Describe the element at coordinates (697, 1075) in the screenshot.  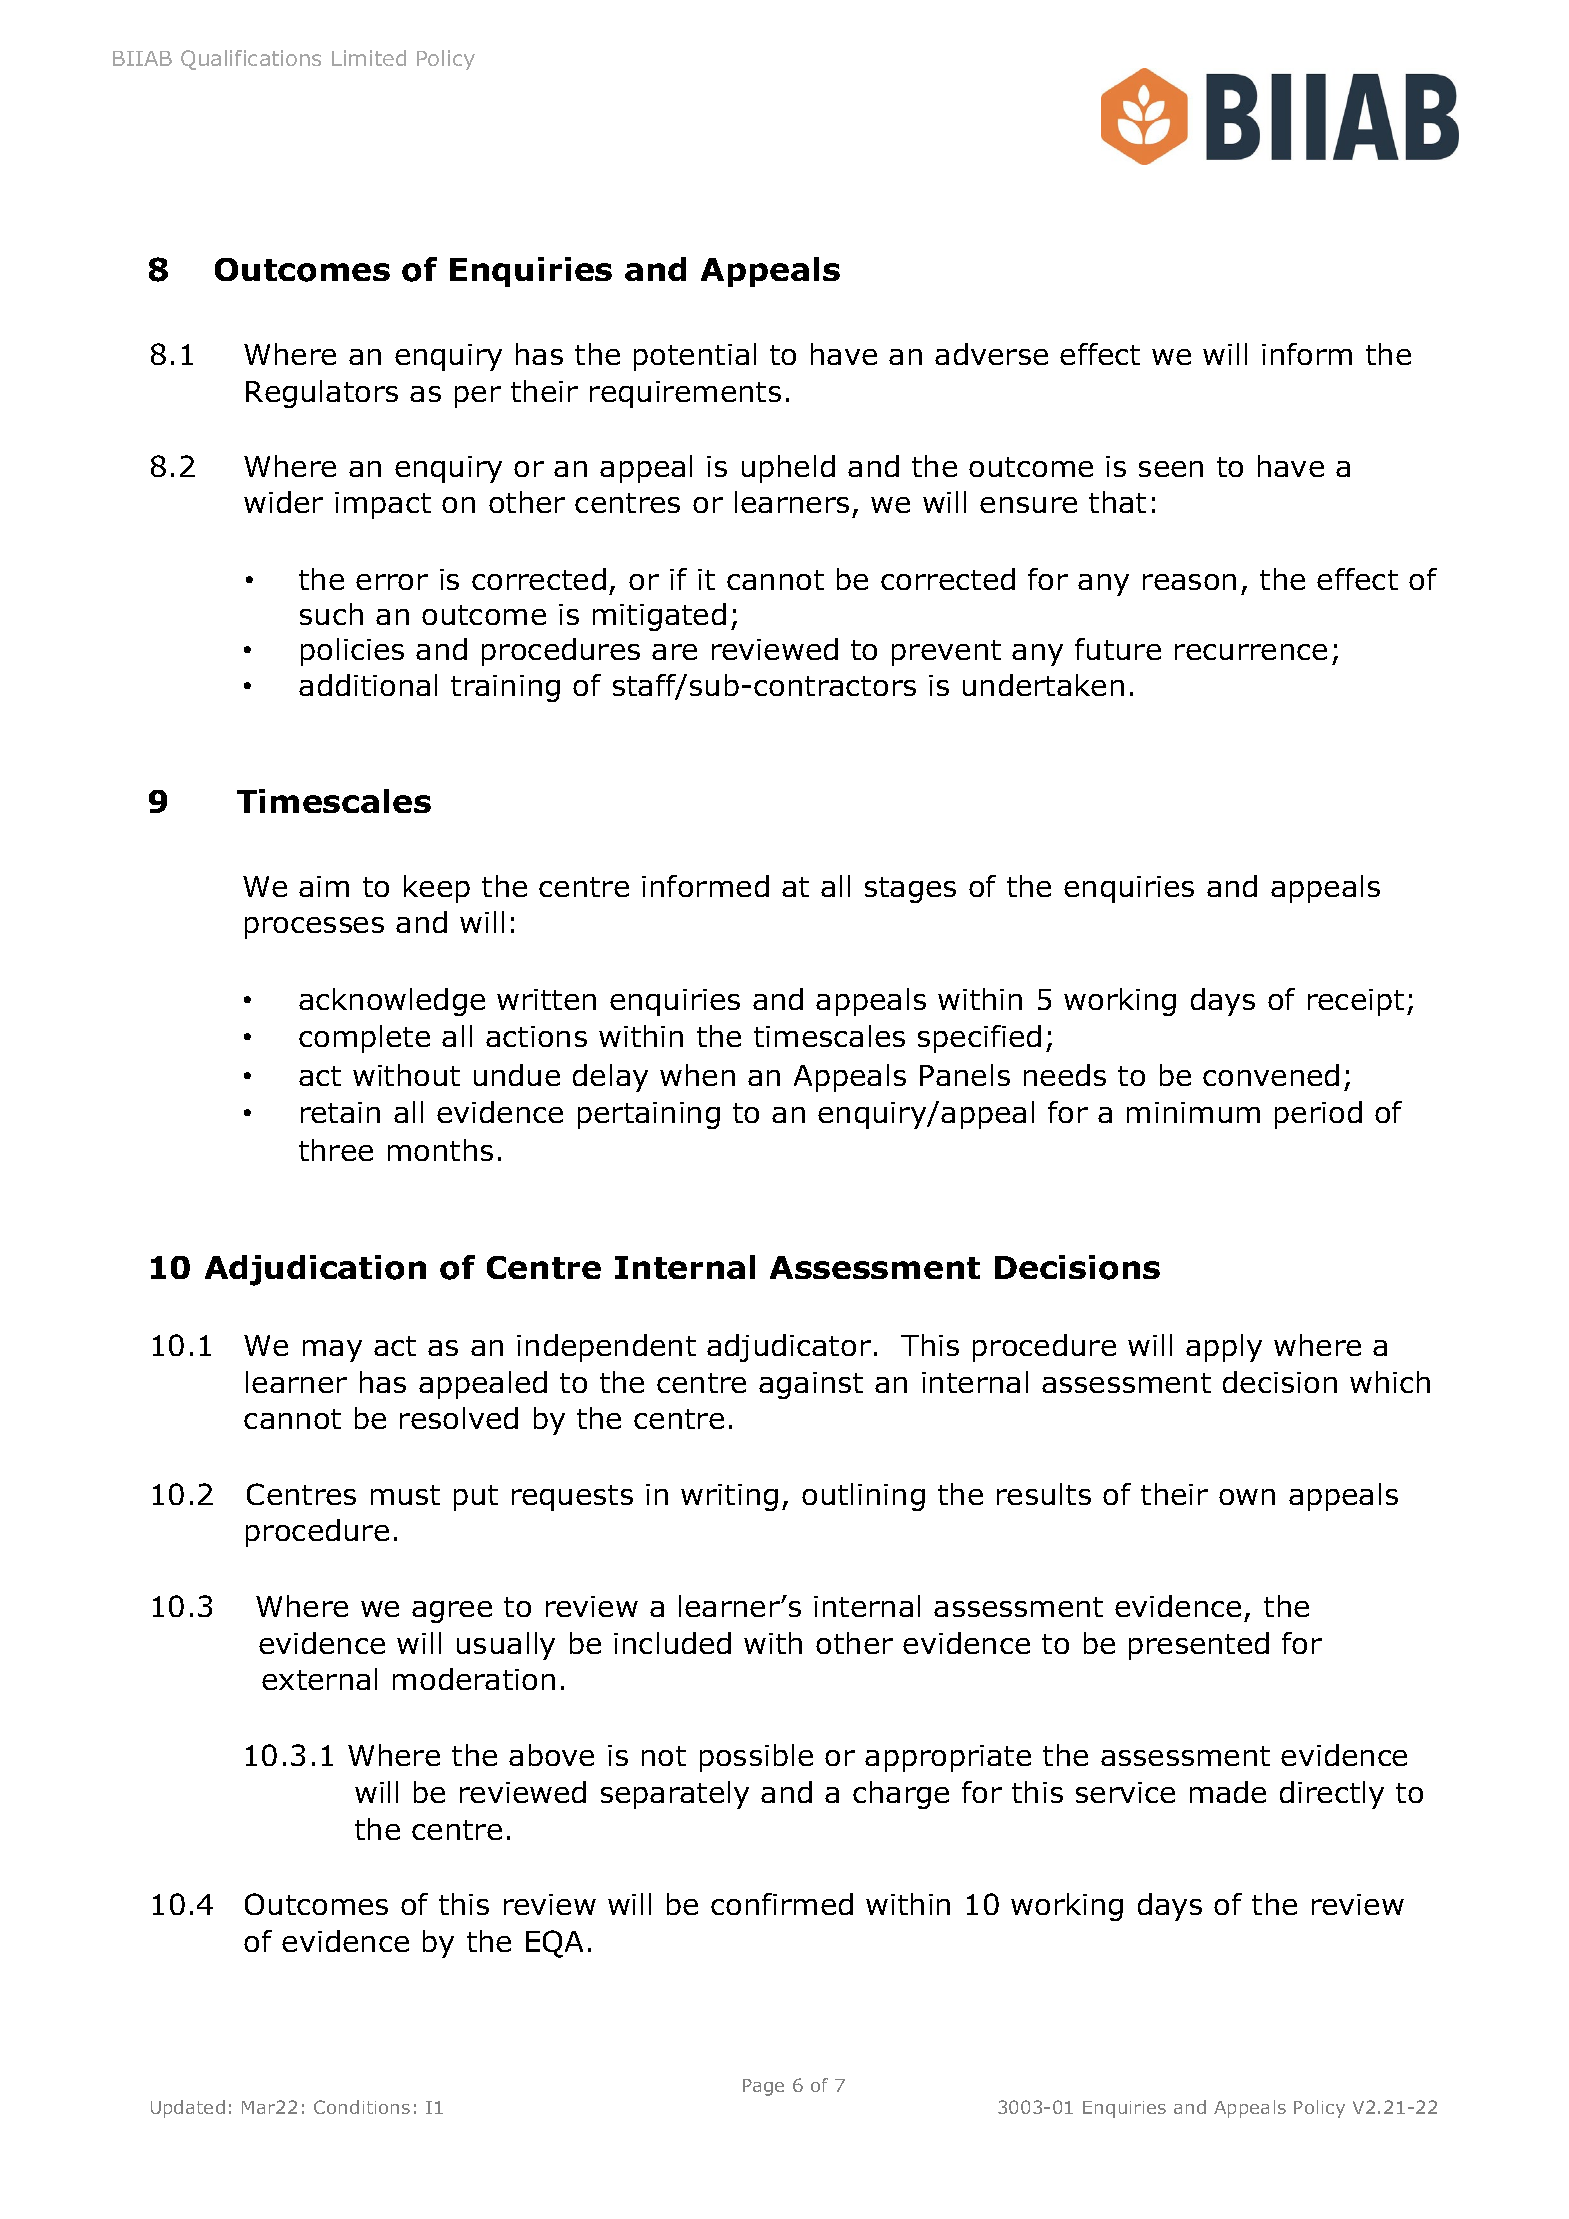
I see `when` at that location.
